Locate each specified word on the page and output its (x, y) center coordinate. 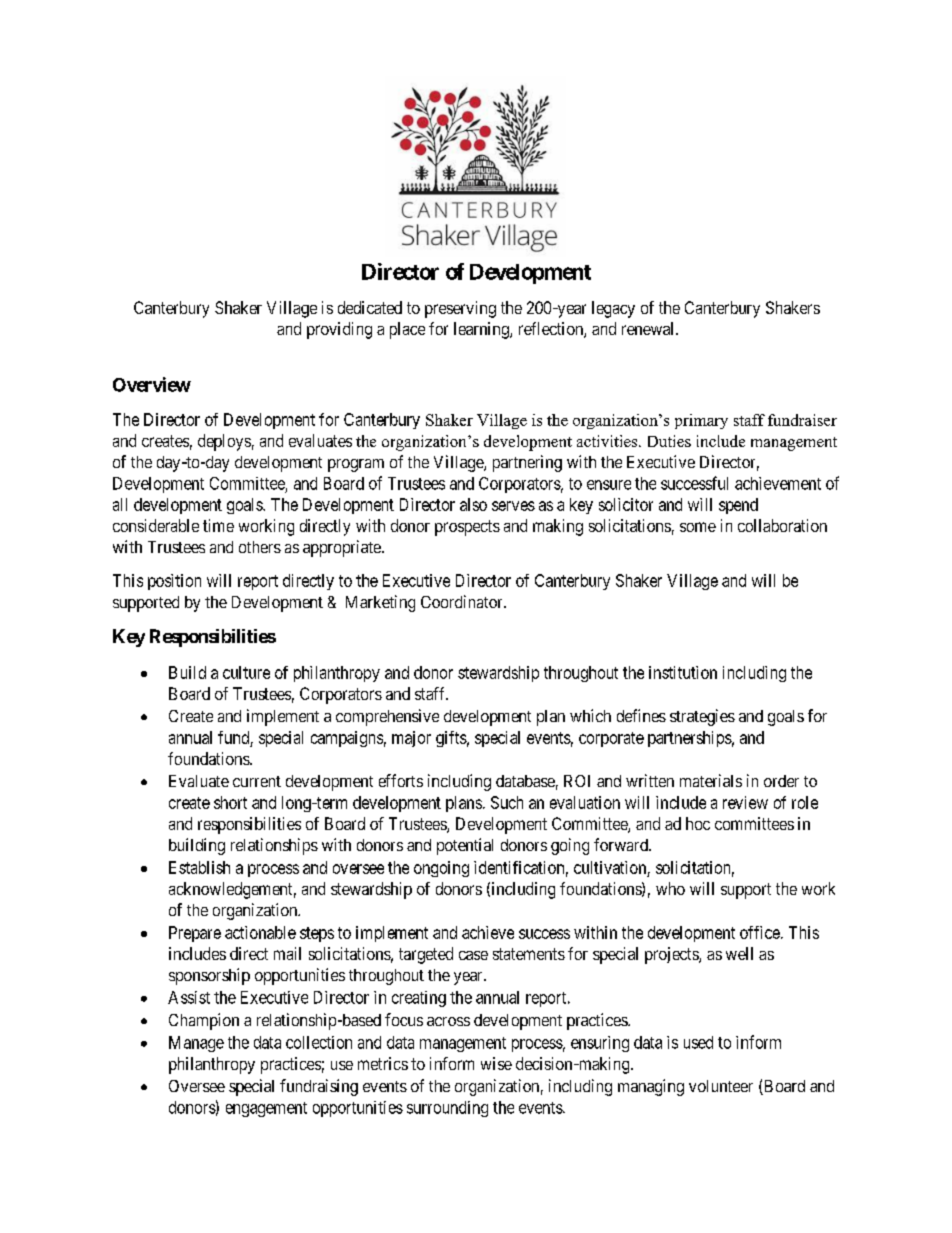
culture (246, 672)
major (411, 739)
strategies (702, 717)
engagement (266, 1109)
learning (482, 330)
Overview (152, 384)
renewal (649, 328)
